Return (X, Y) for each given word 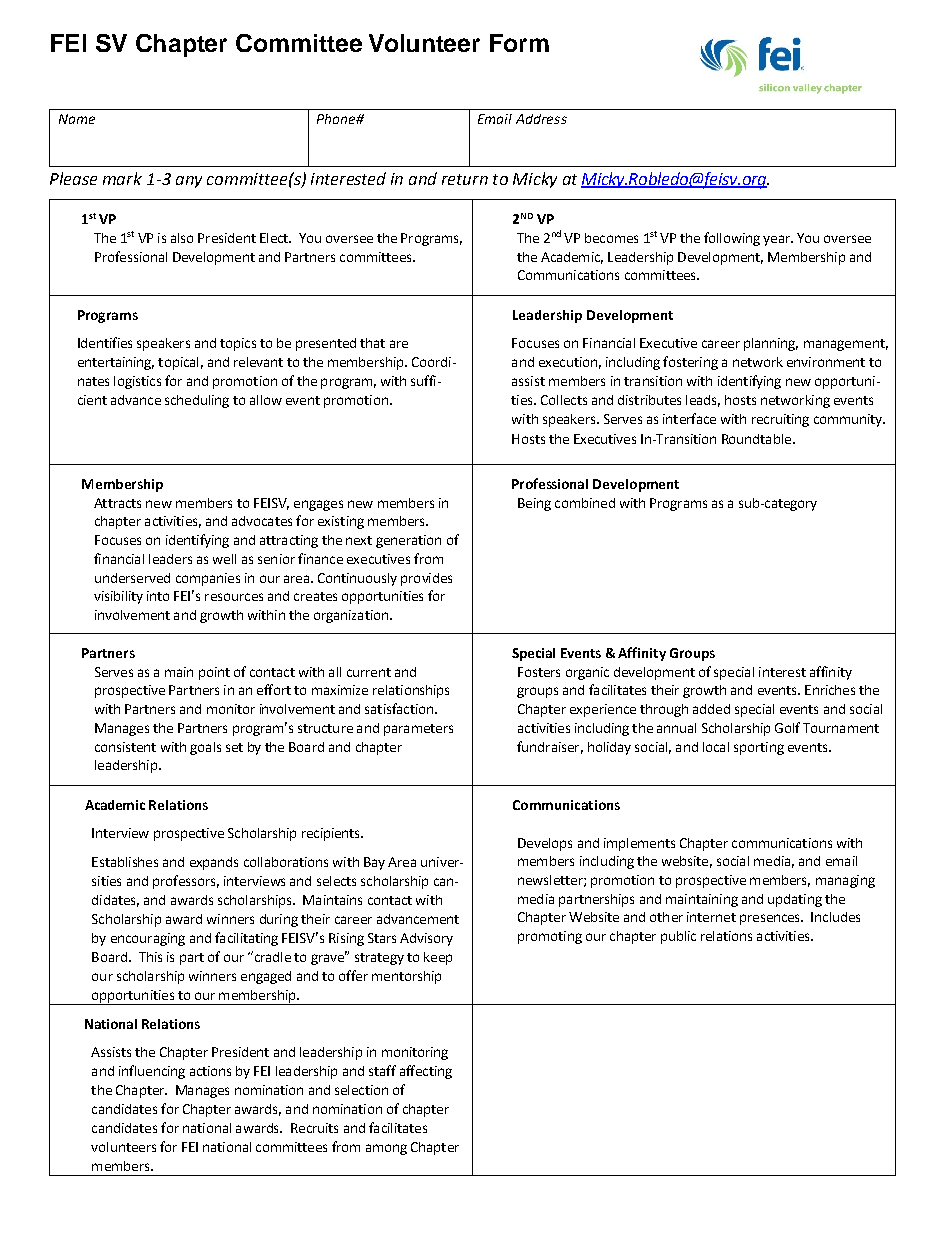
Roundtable (758, 439)
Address (541, 119)
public (678, 937)
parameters (418, 730)
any (189, 182)
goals (205, 748)
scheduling (197, 401)
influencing (152, 1072)
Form (519, 43)
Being (534, 504)
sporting (759, 748)
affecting (426, 1072)
